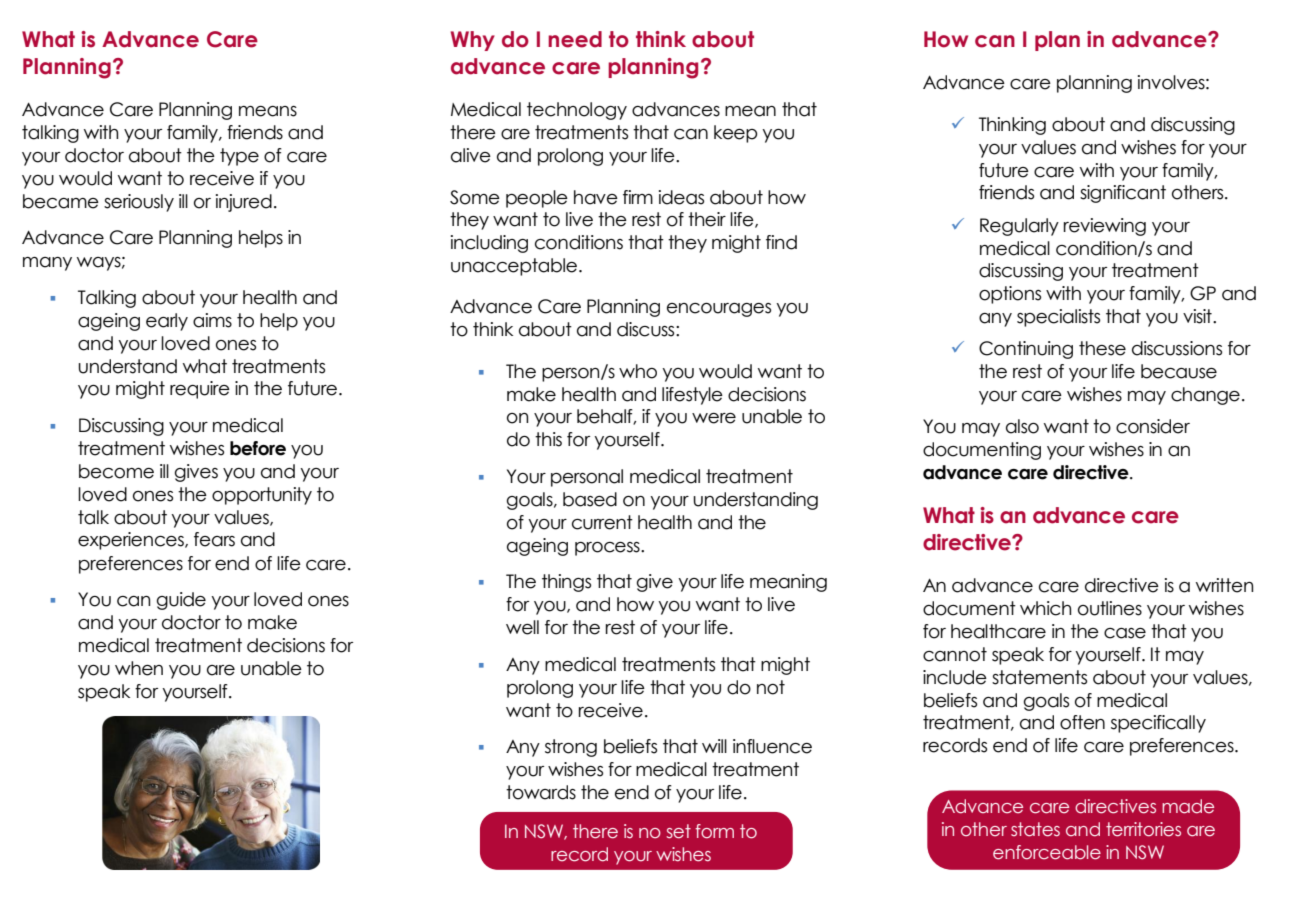 This screenshot has width=1308, height=924. I want to click on type, so click(239, 157).
